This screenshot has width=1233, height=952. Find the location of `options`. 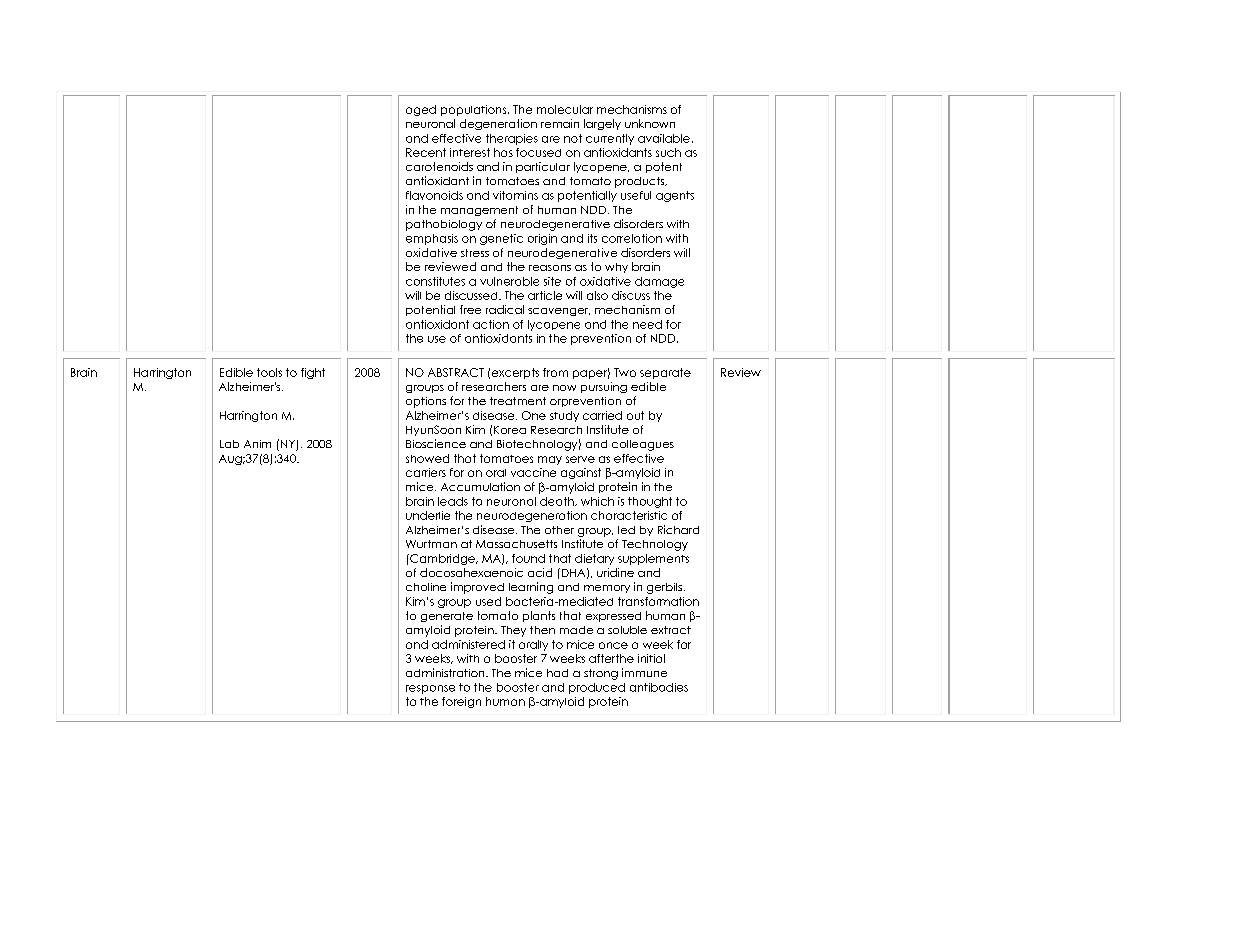

options is located at coordinates (426, 402).
